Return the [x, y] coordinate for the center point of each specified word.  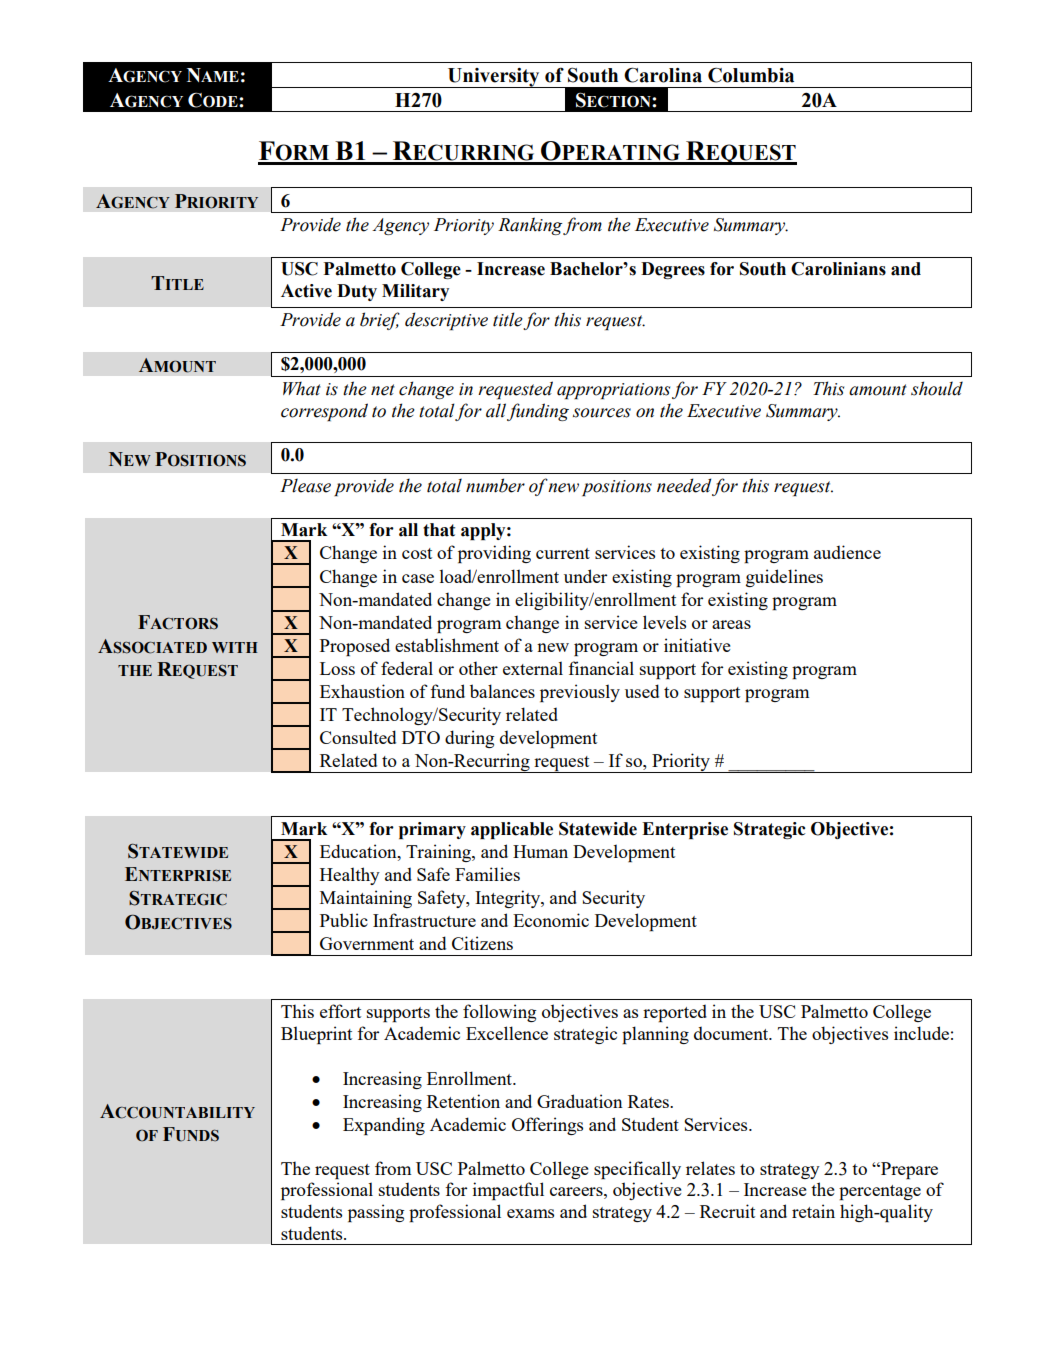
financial [601, 668]
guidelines [784, 578]
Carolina [663, 75]
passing [376, 1213]
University [494, 78]
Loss [337, 668]
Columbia [751, 75]
